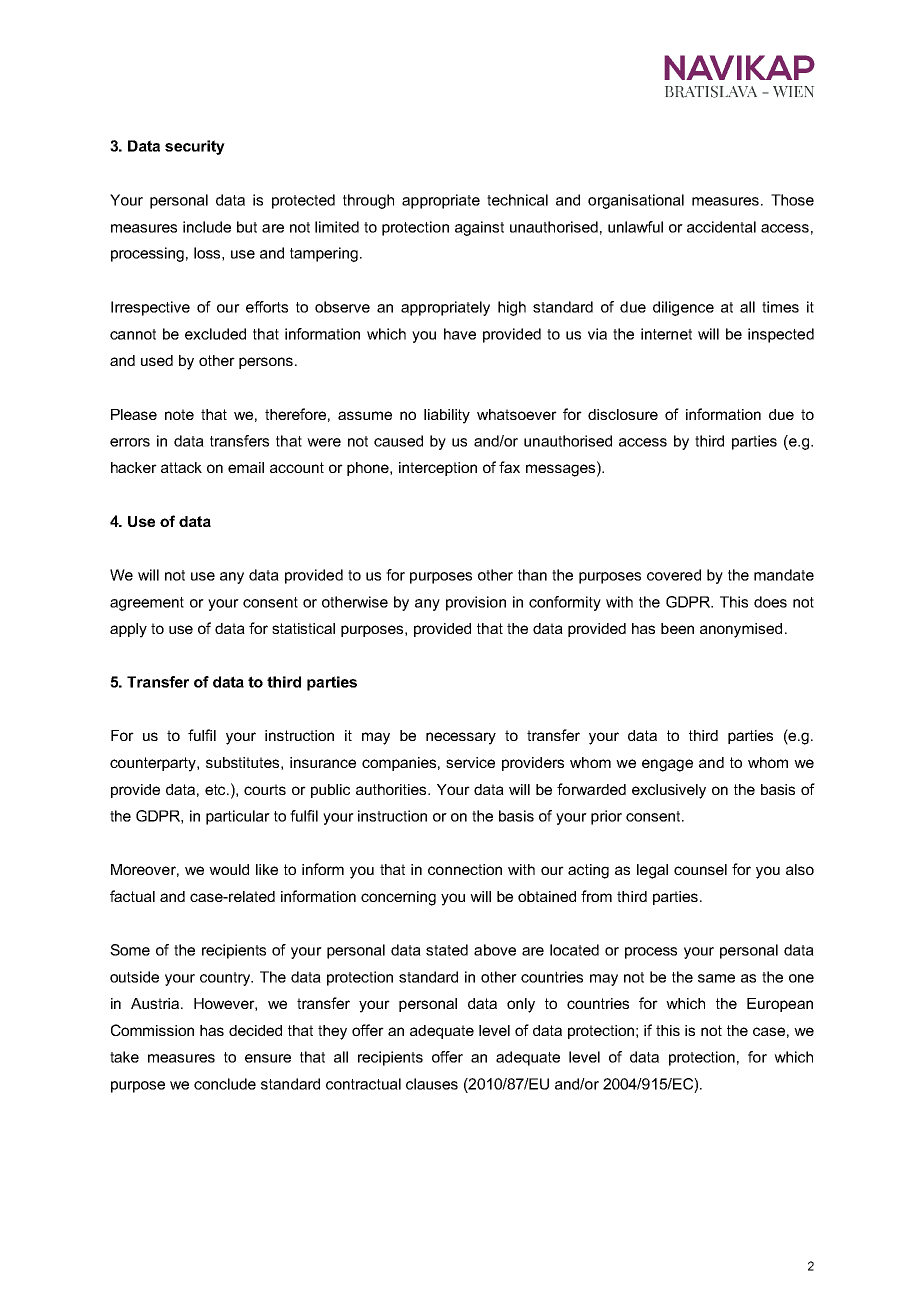 The width and height of the page is (924, 1308). I want to click on conclude, so click(225, 1084).
